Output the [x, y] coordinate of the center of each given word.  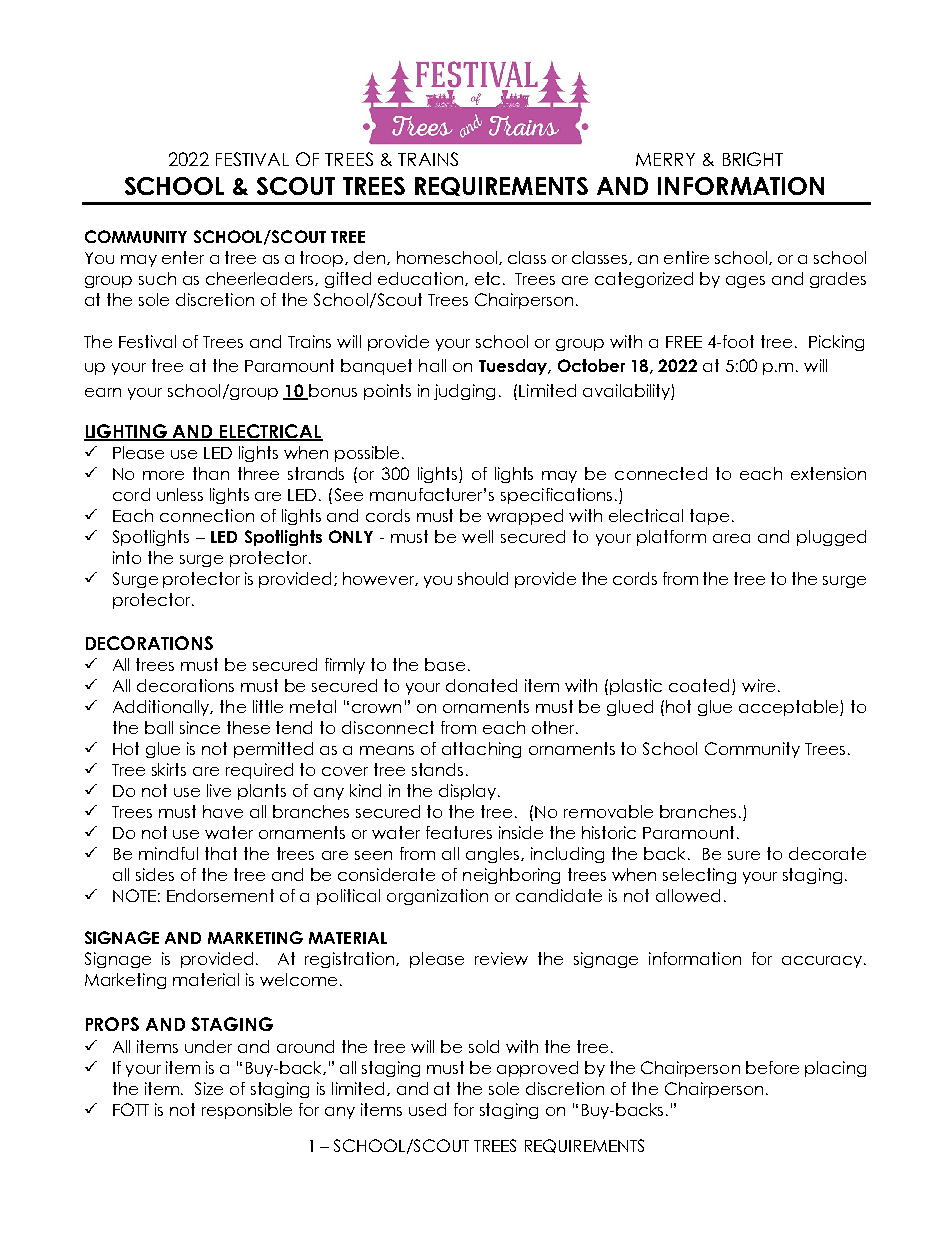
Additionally [162, 708]
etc [487, 278]
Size [209, 1088]
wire [758, 685]
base [445, 664]
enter [183, 257]
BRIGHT [753, 159]
